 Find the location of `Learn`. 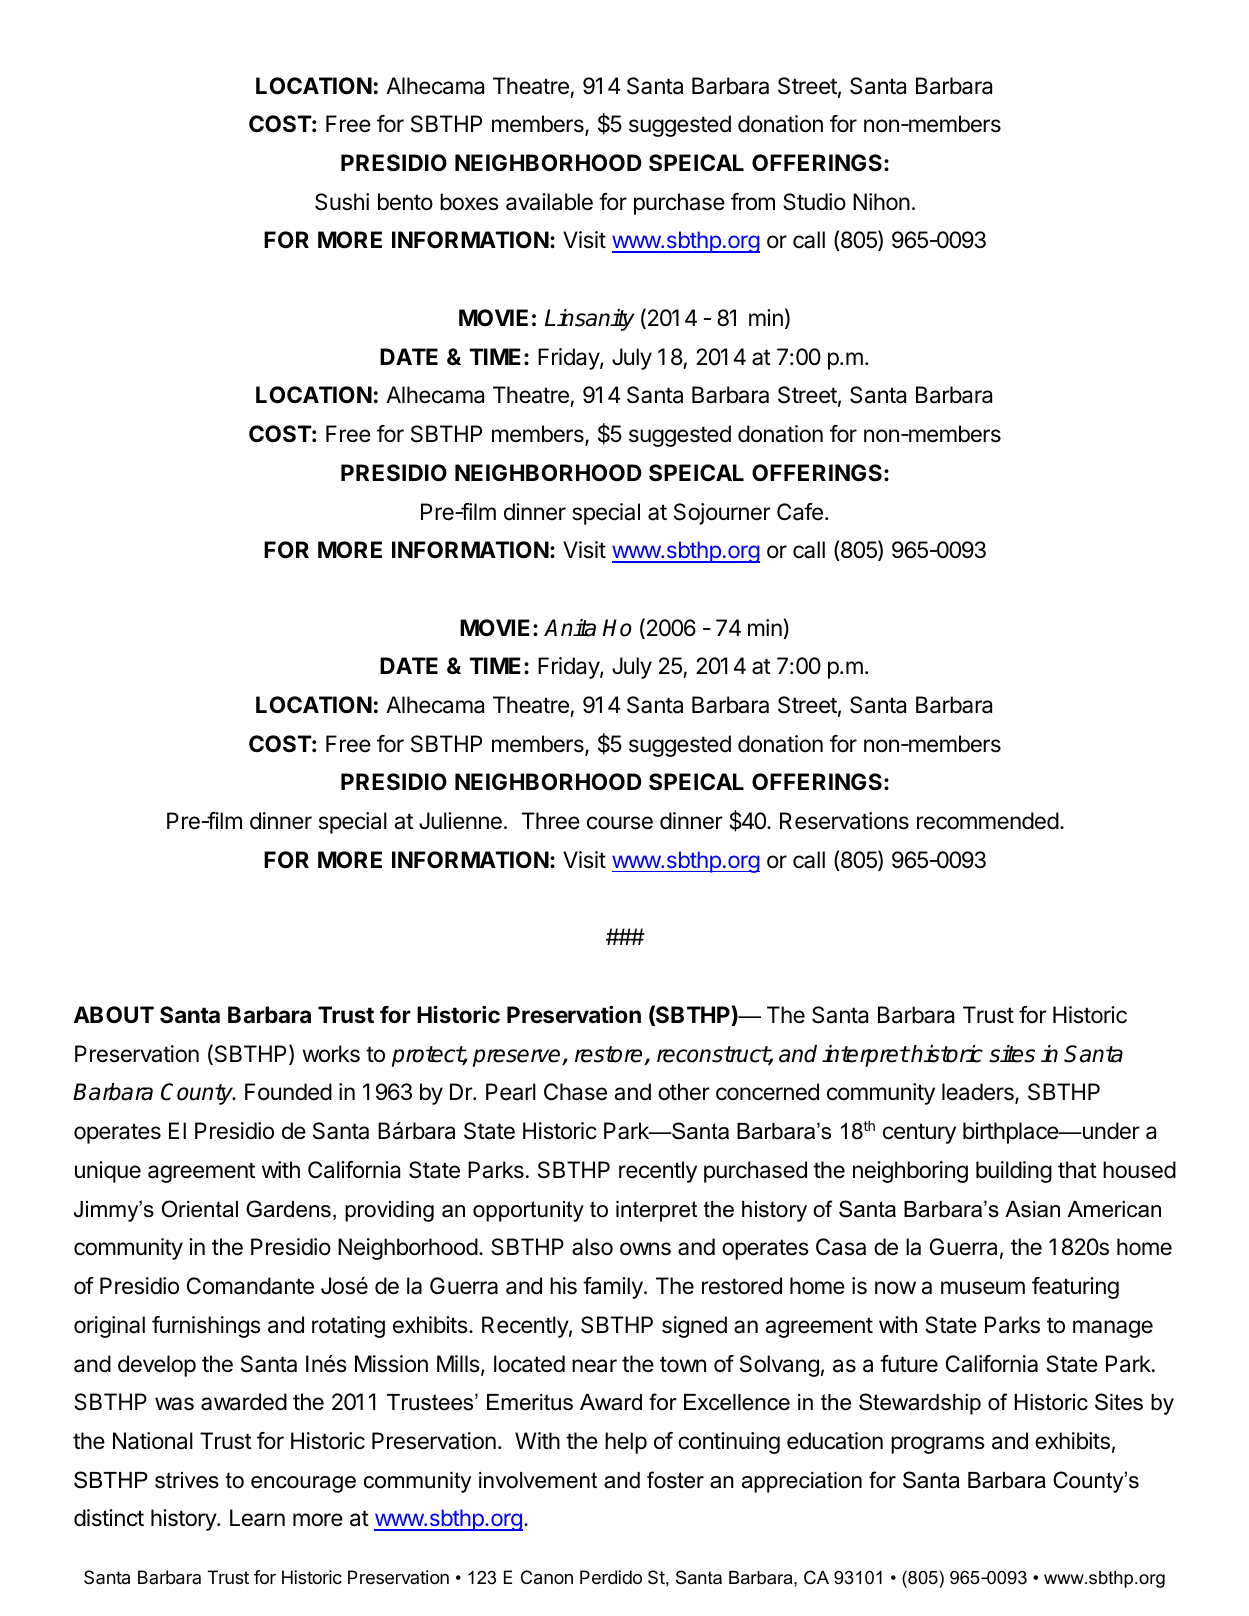

Learn is located at coordinates (257, 1518).
